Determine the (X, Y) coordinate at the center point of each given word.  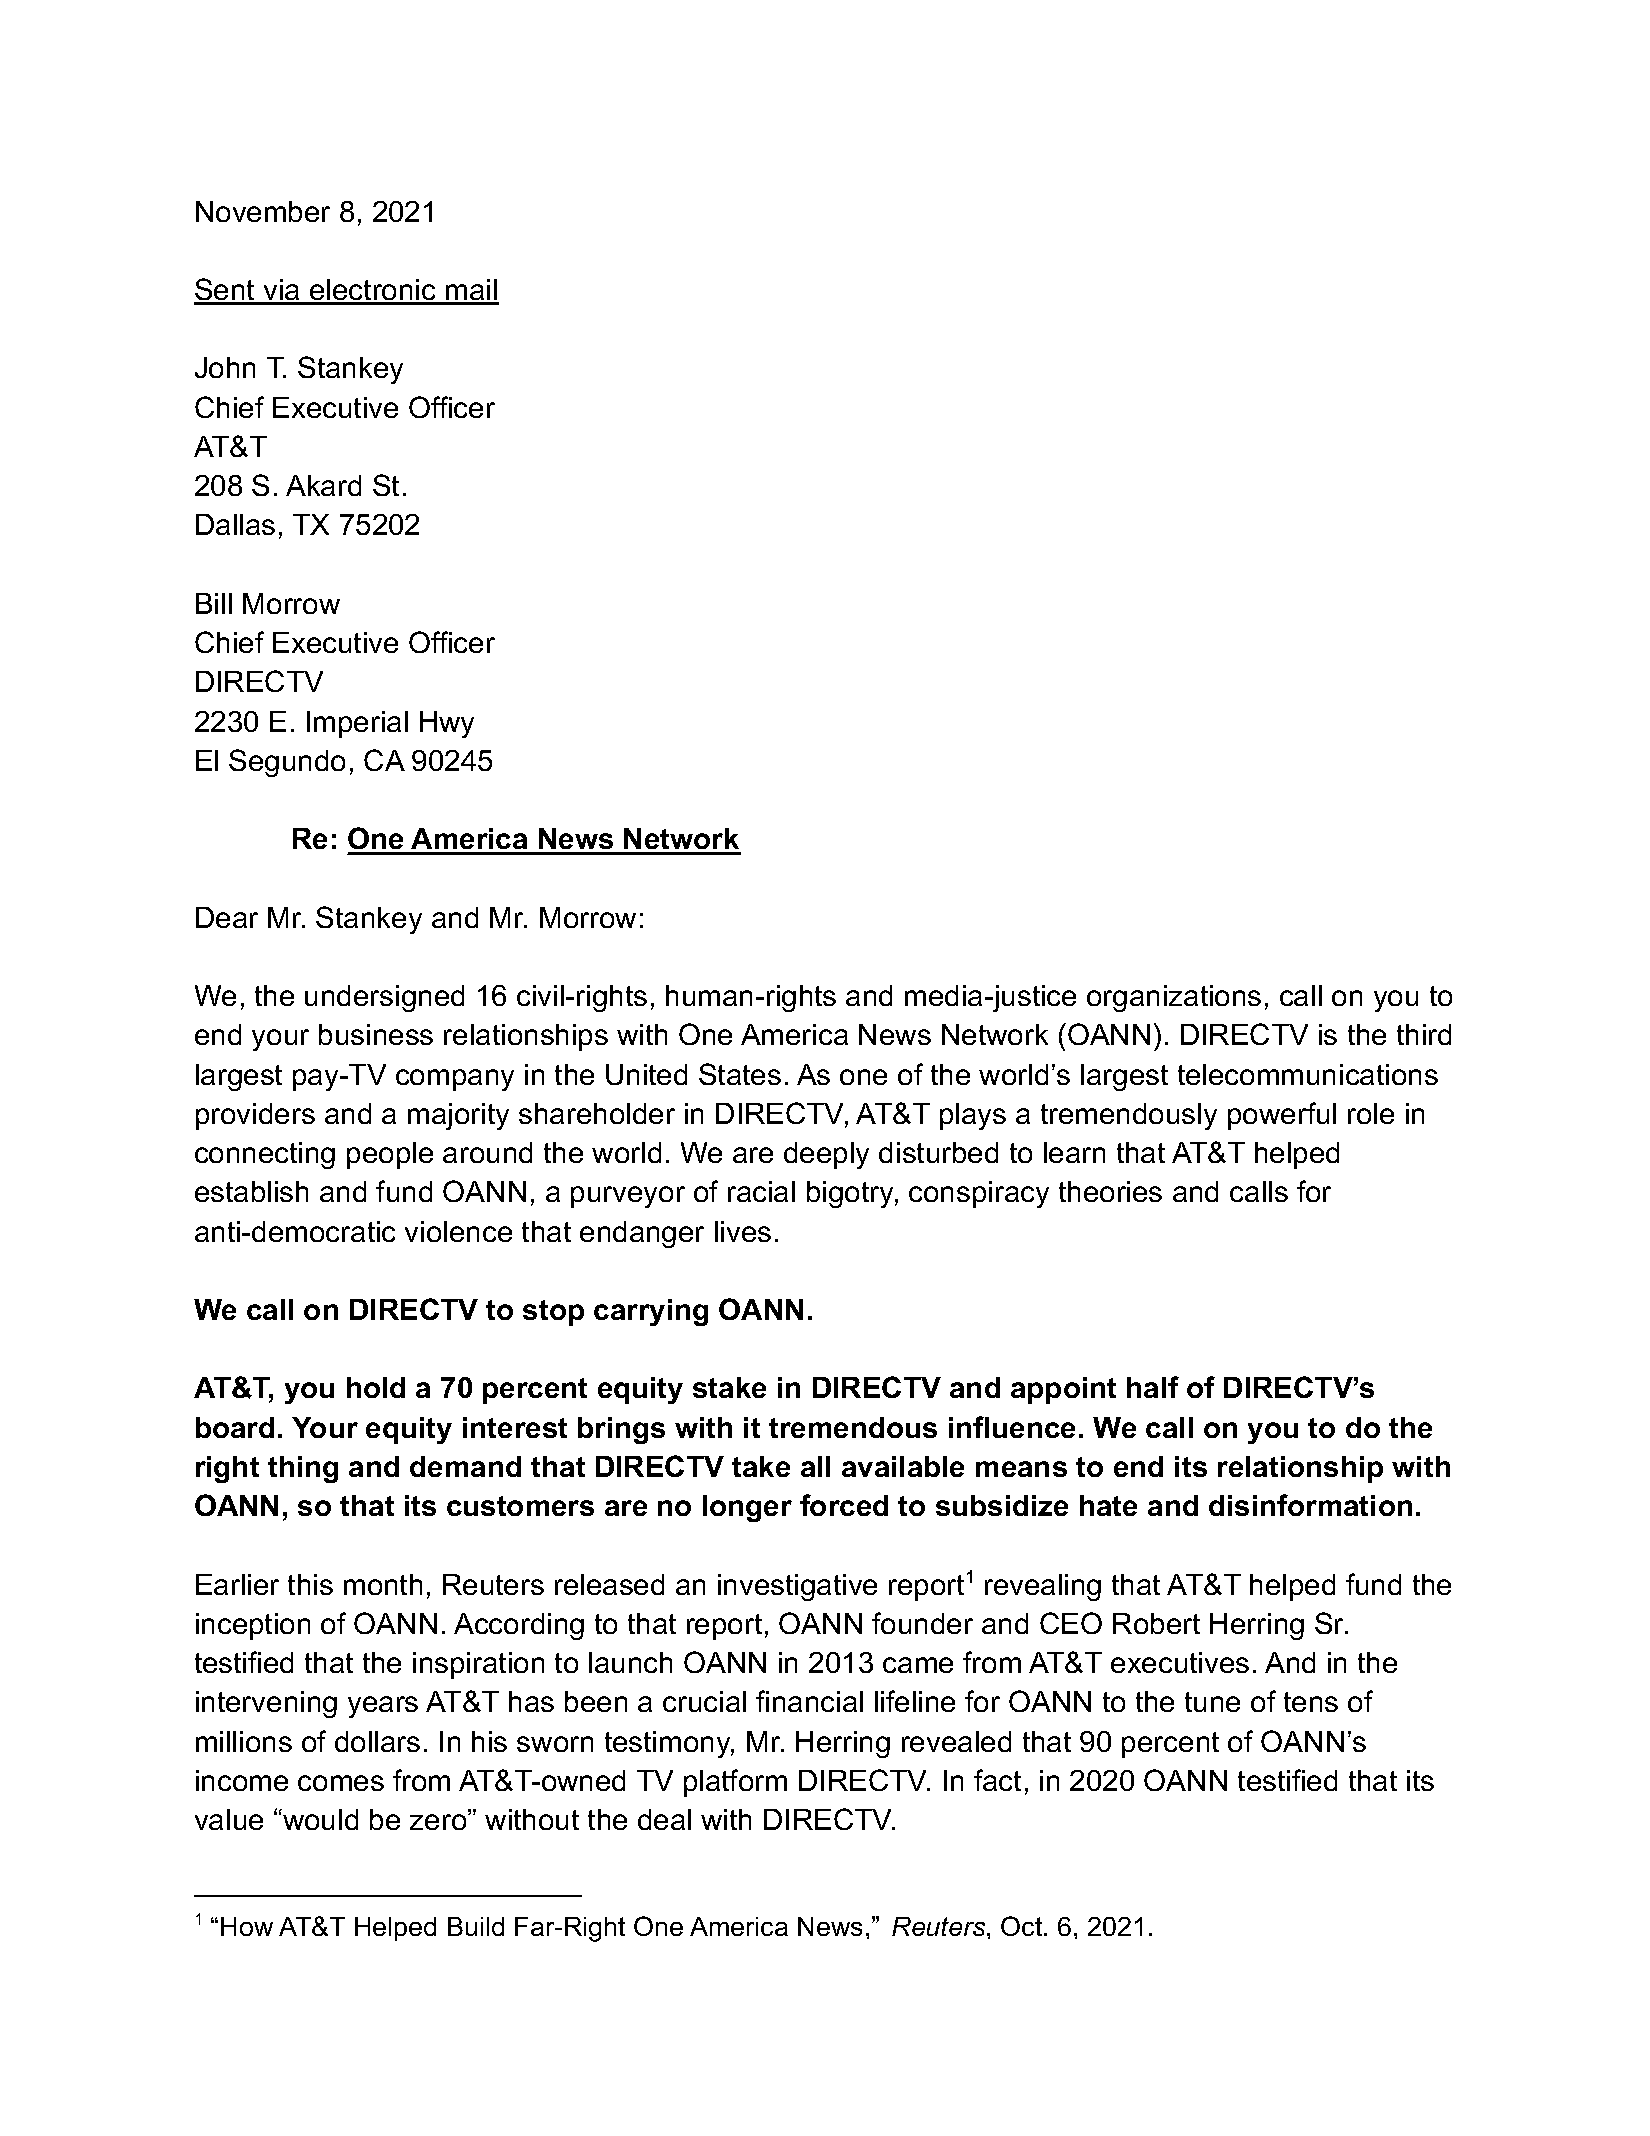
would (319, 1819)
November (263, 211)
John (225, 367)
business (376, 1034)
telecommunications (1308, 1074)
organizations (1174, 998)
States (740, 1074)
